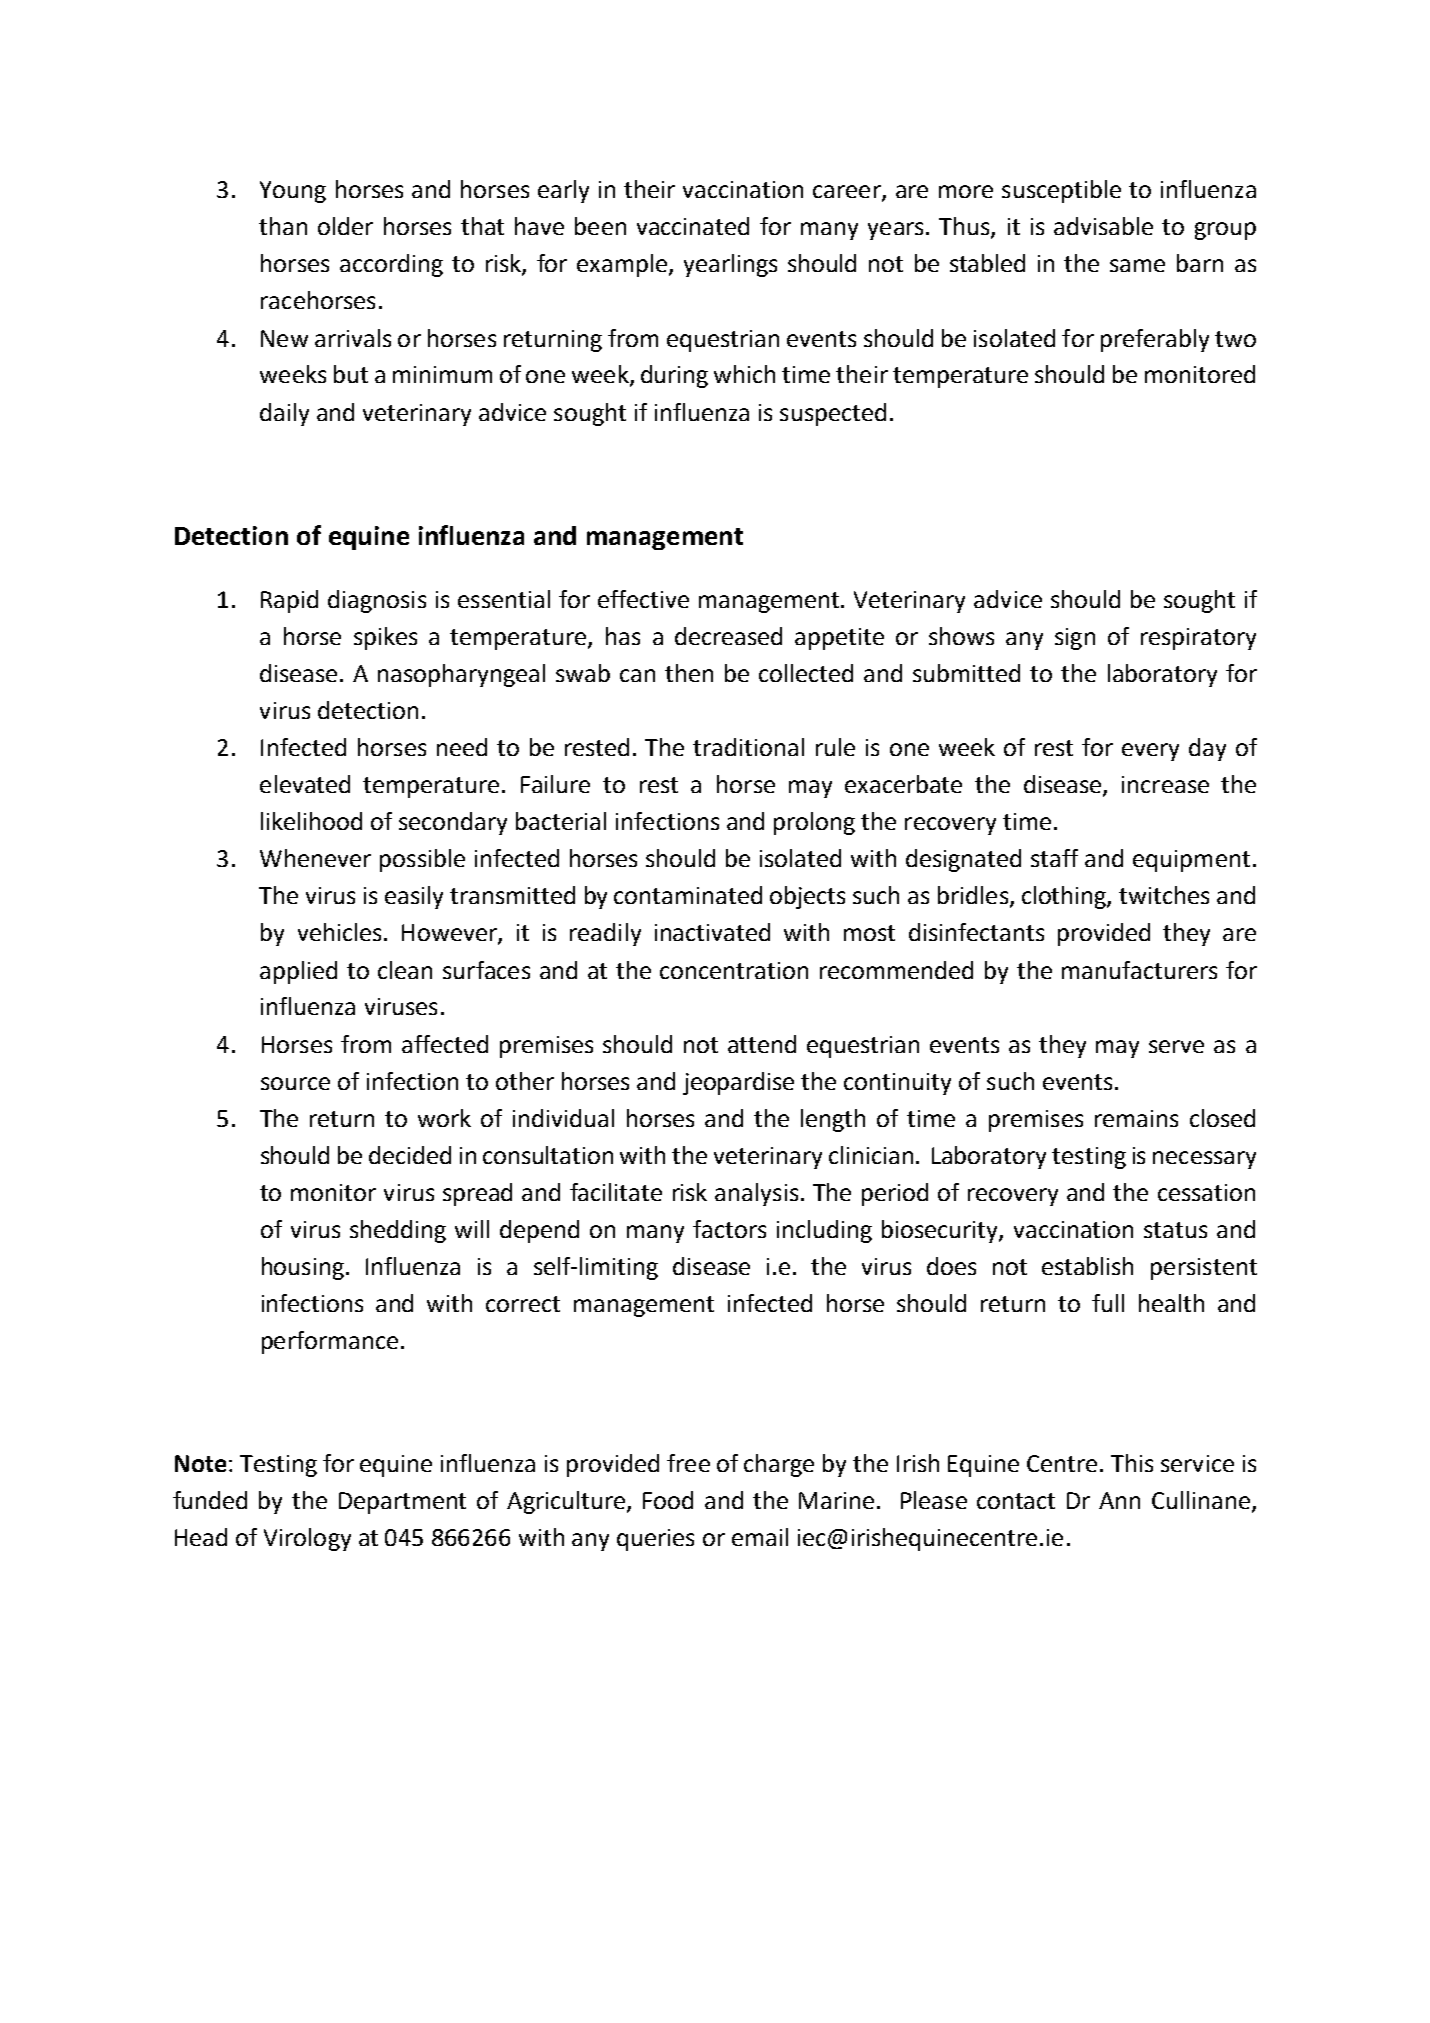 This image has width=1430, height=2023. Describe the element at coordinates (688, 895) in the image. I see `contaminated` at that location.
